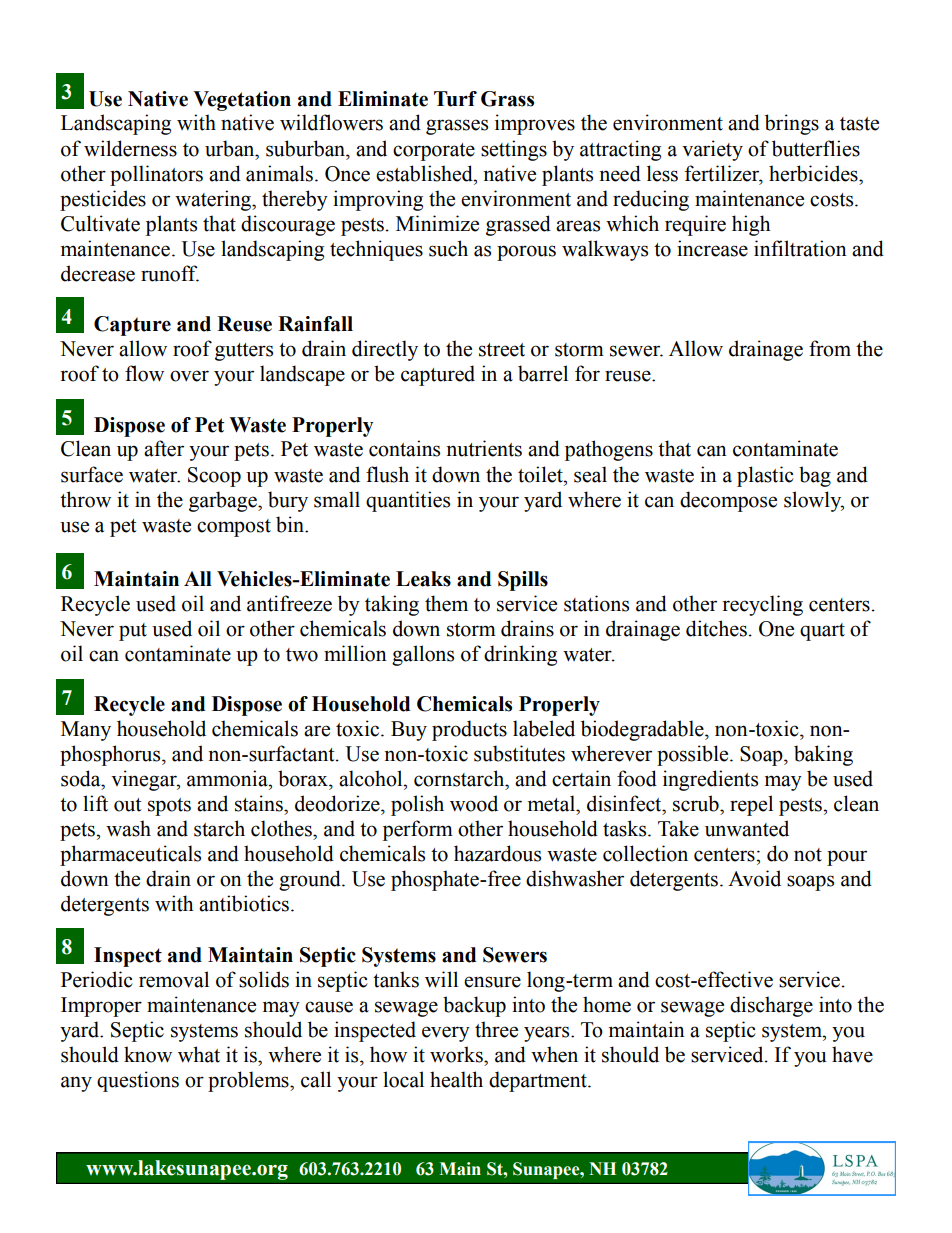 Image resolution: width=952 pixels, height=1233 pixels. Describe the element at coordinates (189, 376) in the page. I see `over` at that location.
